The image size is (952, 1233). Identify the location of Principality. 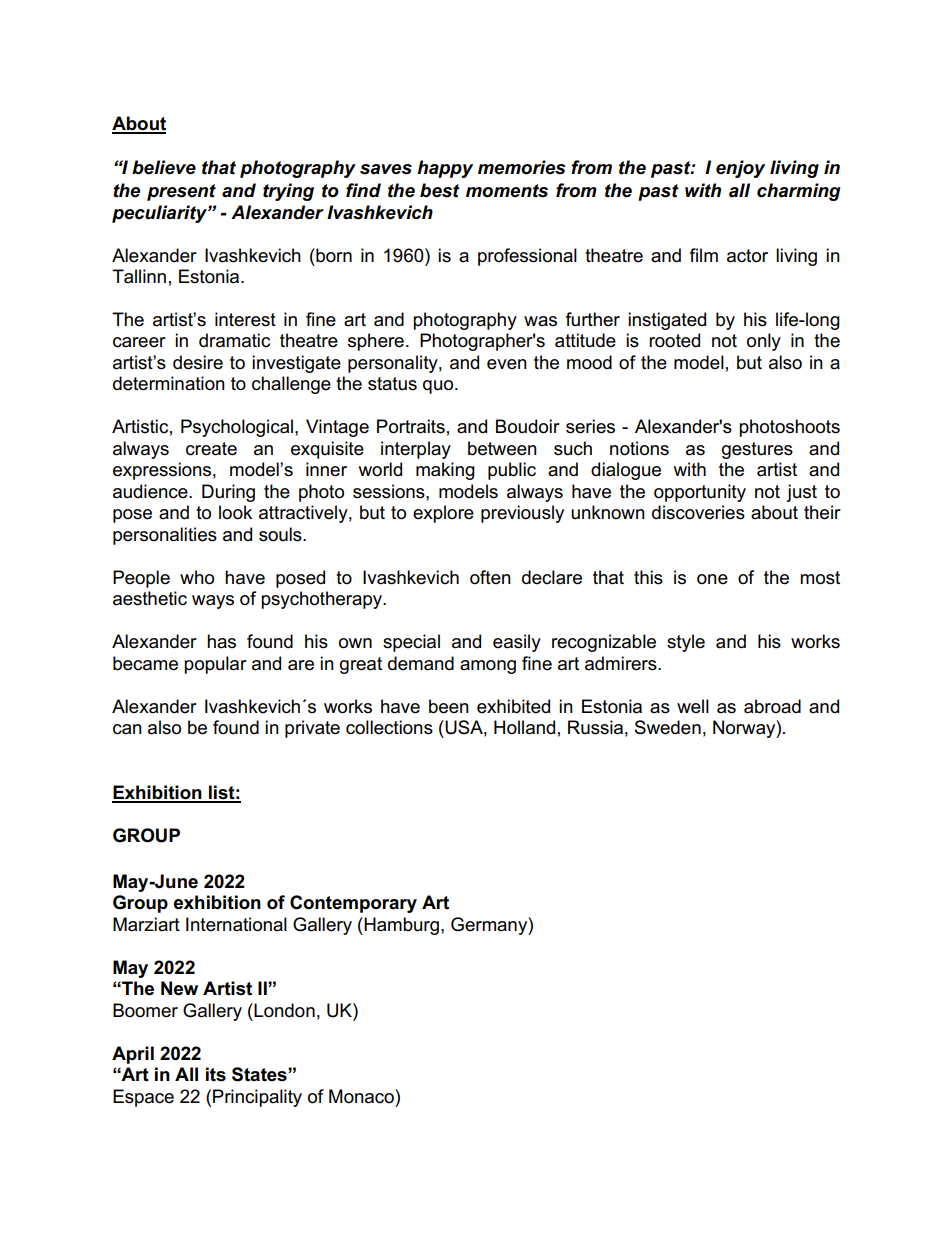
(257, 1098).
